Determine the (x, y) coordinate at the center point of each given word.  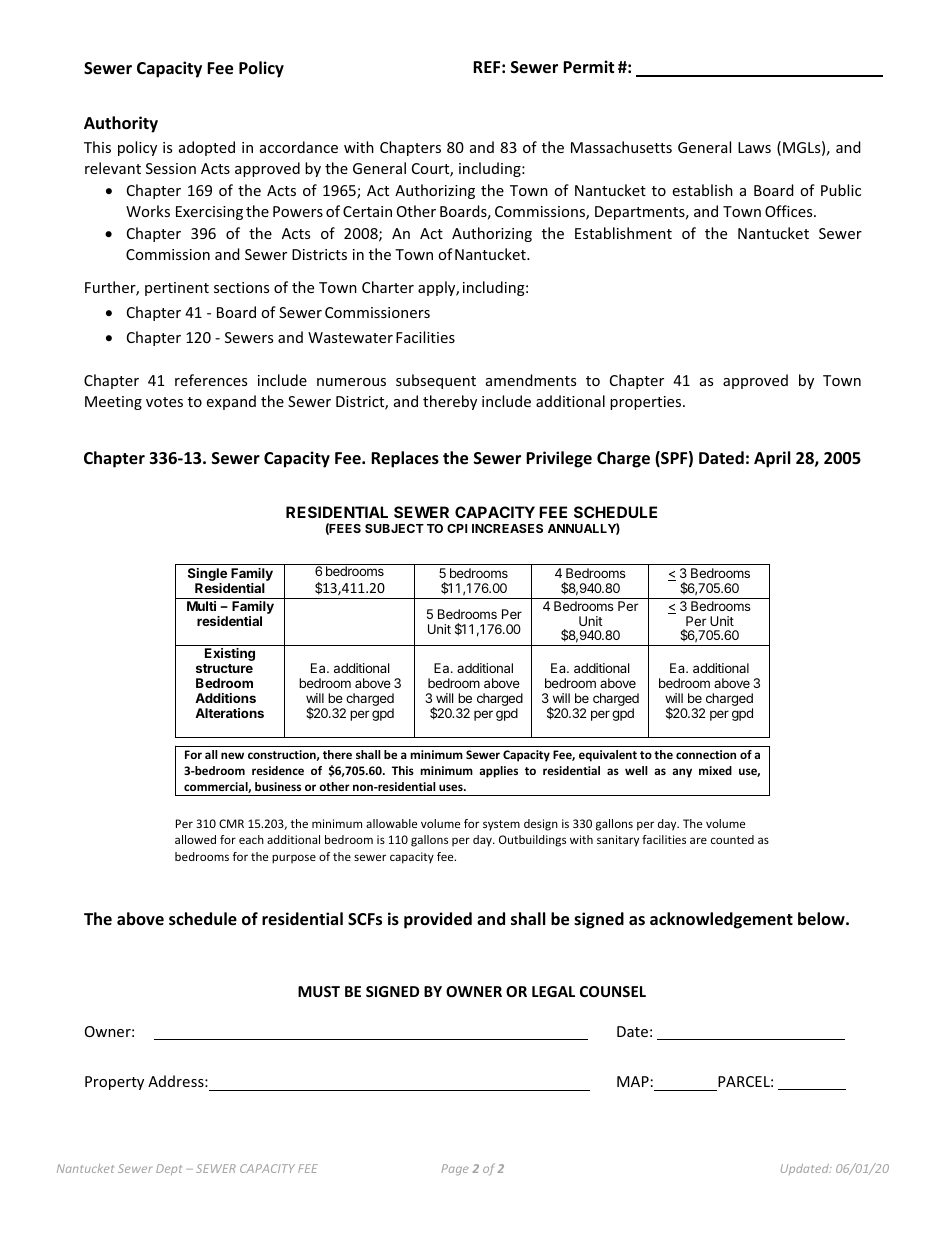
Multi (201, 606)
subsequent (436, 381)
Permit (588, 67)
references (211, 380)
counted (732, 839)
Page (454, 1169)
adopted (207, 148)
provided (438, 920)
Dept (169, 1169)
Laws (754, 147)
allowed (195, 839)
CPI (457, 528)
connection (706, 754)
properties (647, 403)
